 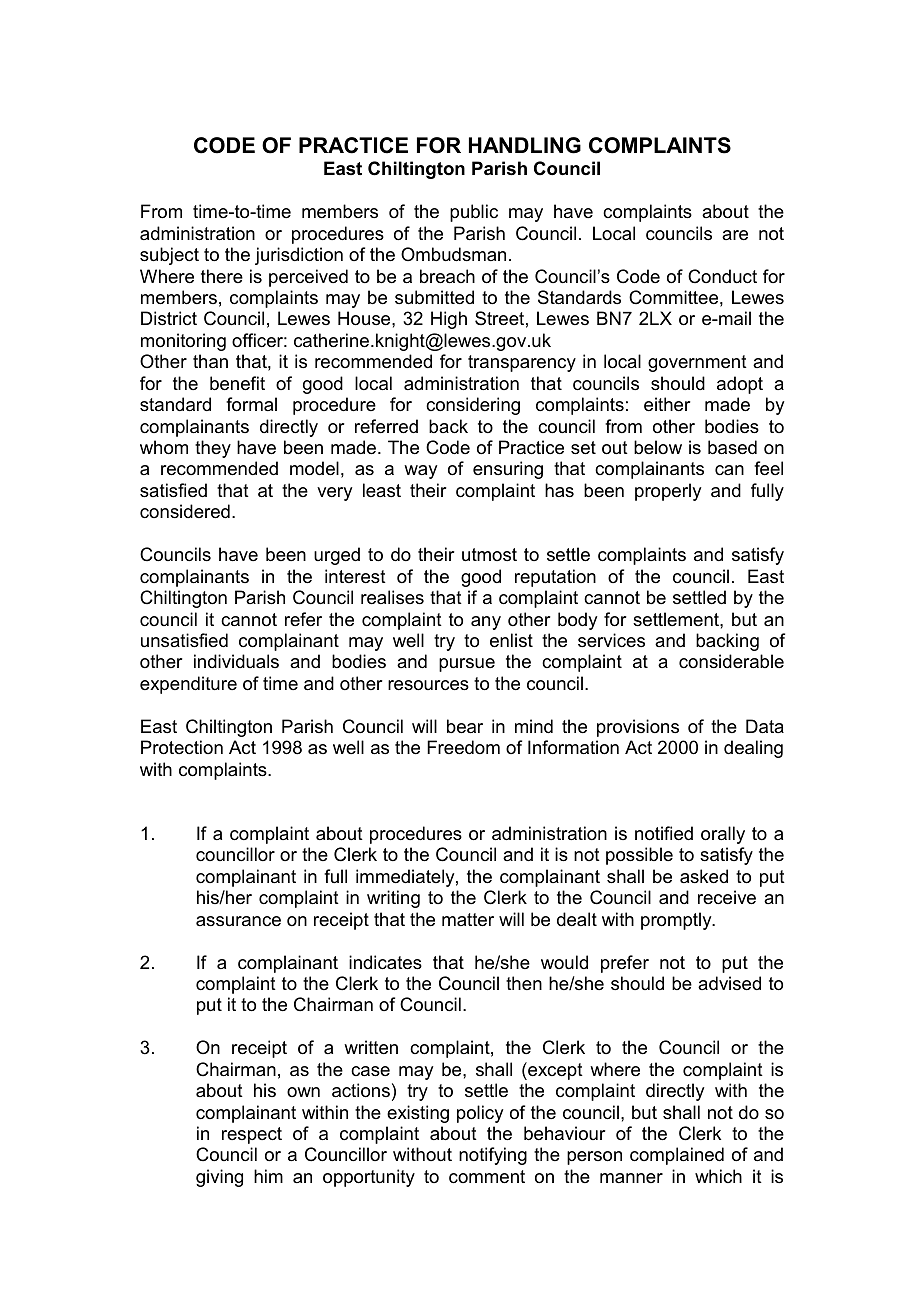 What do you see at coordinates (493, 1156) in the screenshot?
I see `notifying` at bounding box center [493, 1156].
